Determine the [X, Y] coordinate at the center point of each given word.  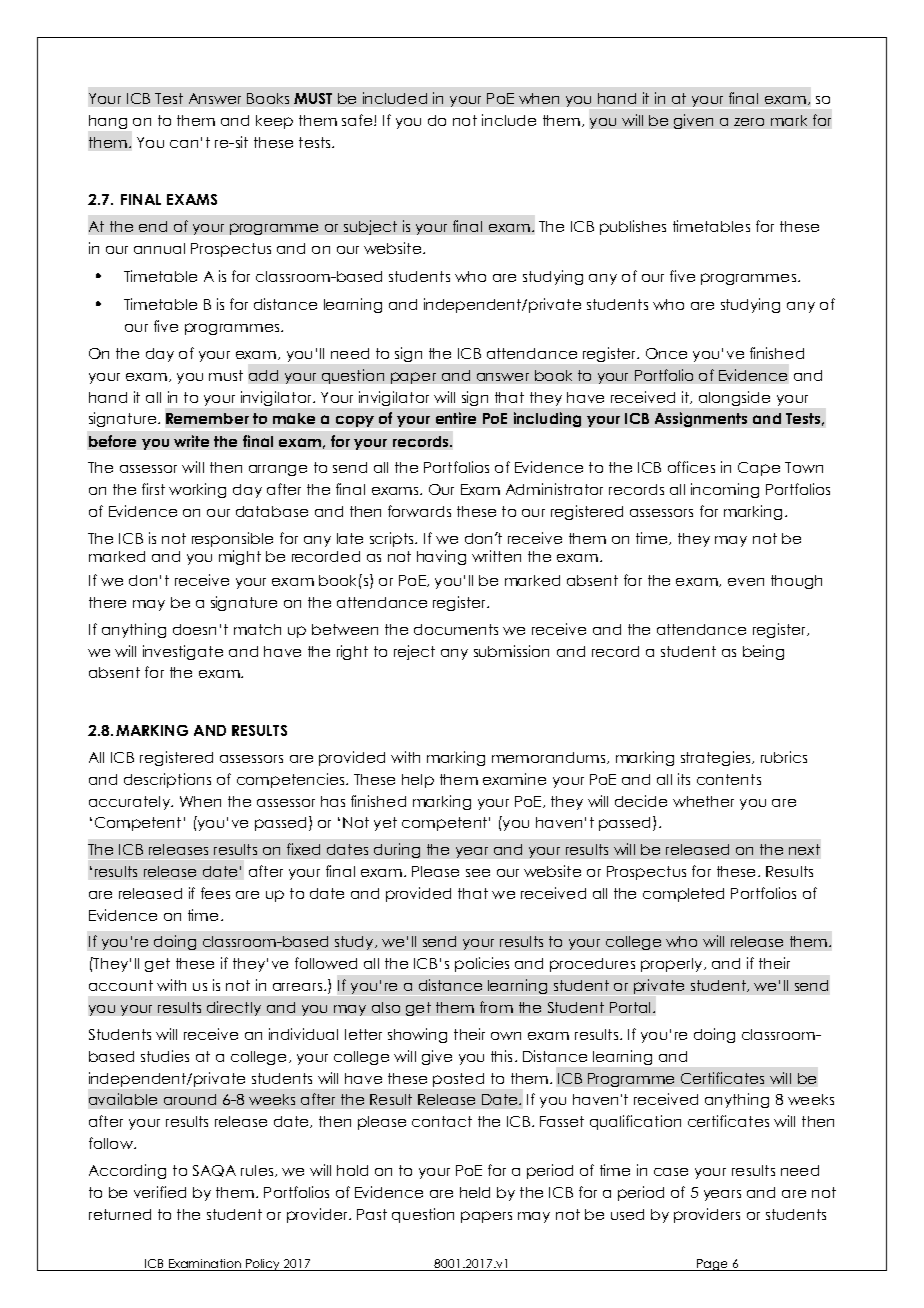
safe [358, 120]
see [478, 873]
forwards [419, 511]
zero [749, 122]
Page [712, 1265]
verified [160, 1192]
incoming [725, 490]
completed [683, 895]
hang [108, 122]
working [197, 490]
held [475, 1192]
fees [215, 893]
